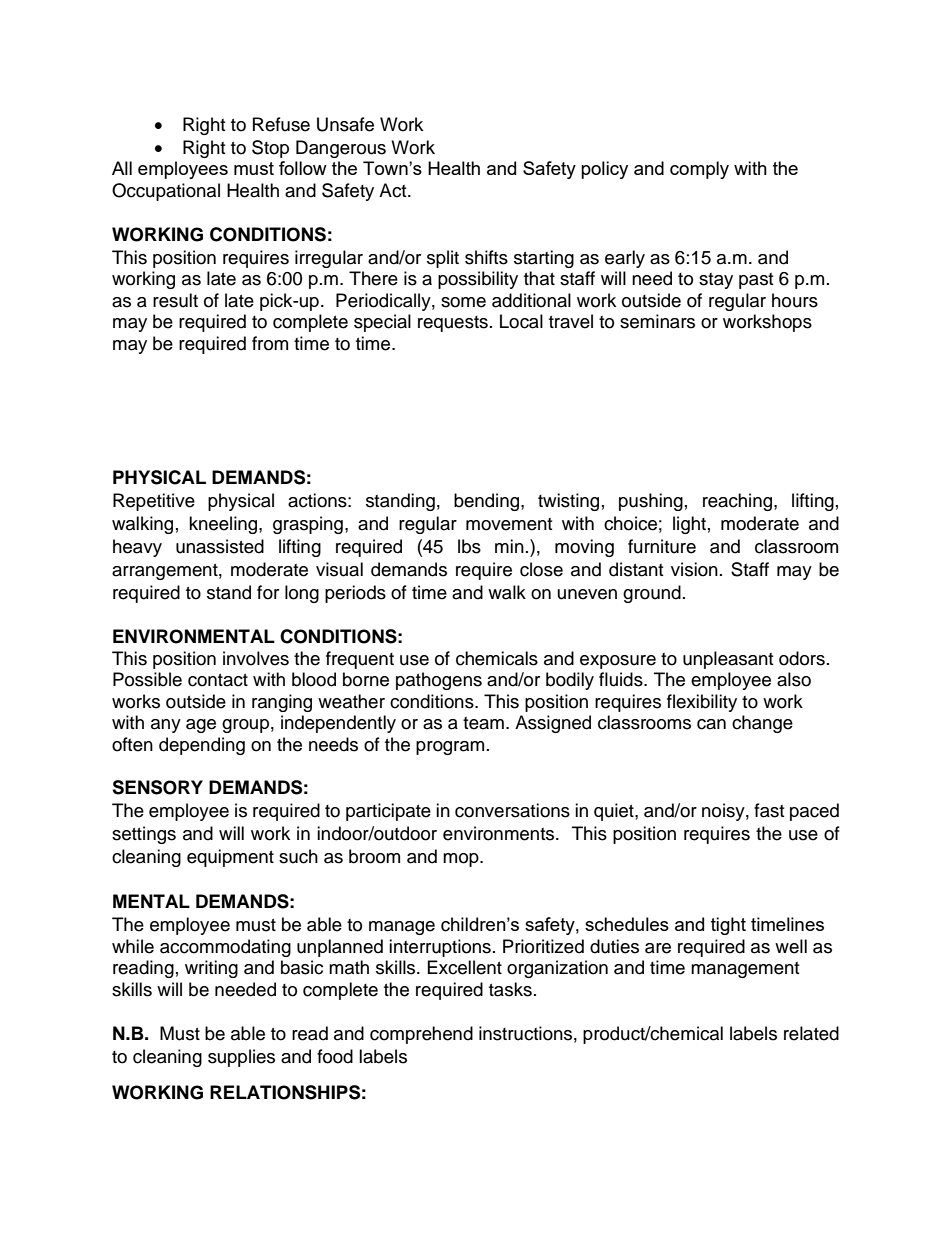 The image size is (952, 1233). What do you see at coordinates (154, 502) in the screenshot?
I see `Repetitive` at bounding box center [154, 502].
